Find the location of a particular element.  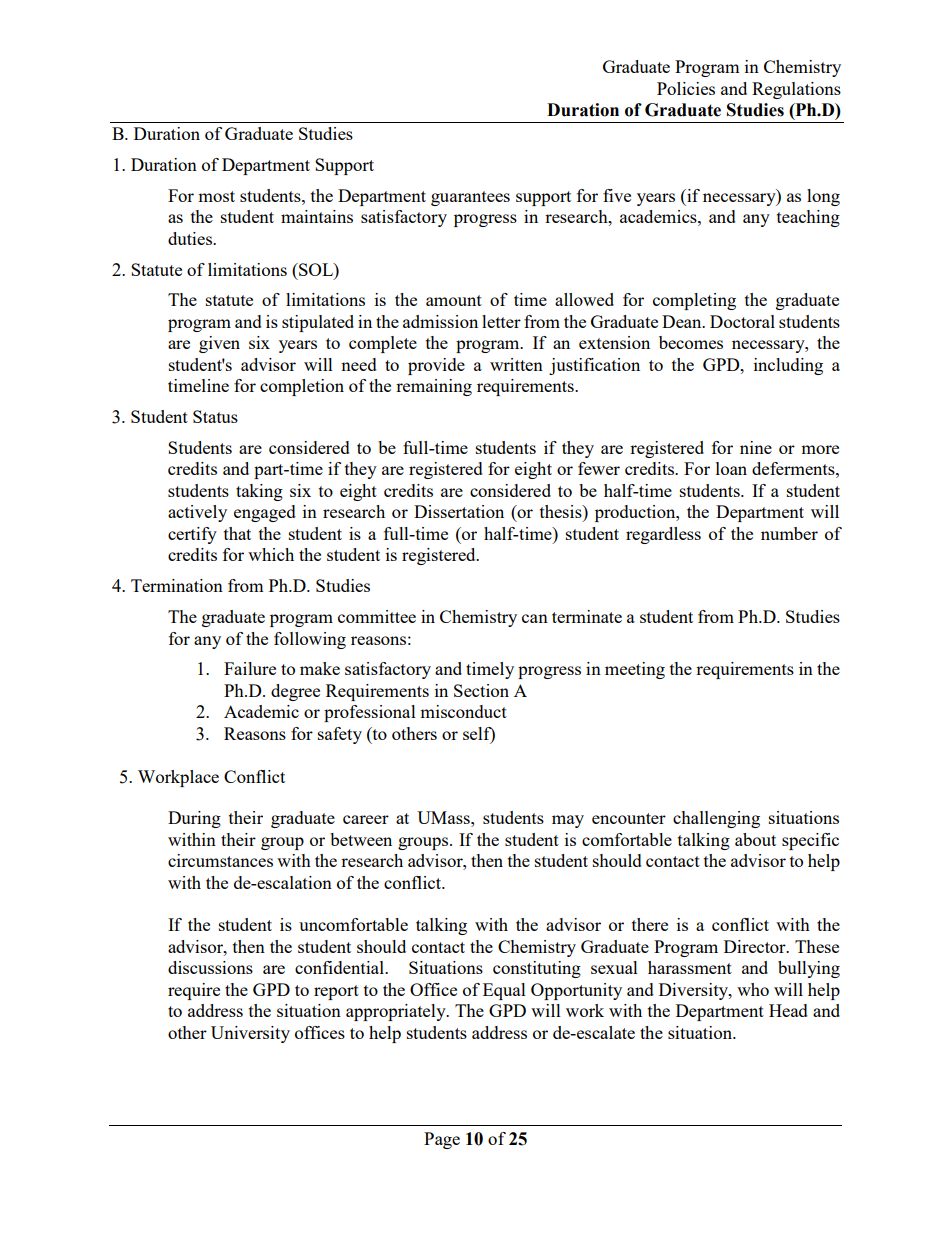

challenging is located at coordinates (716, 819).
